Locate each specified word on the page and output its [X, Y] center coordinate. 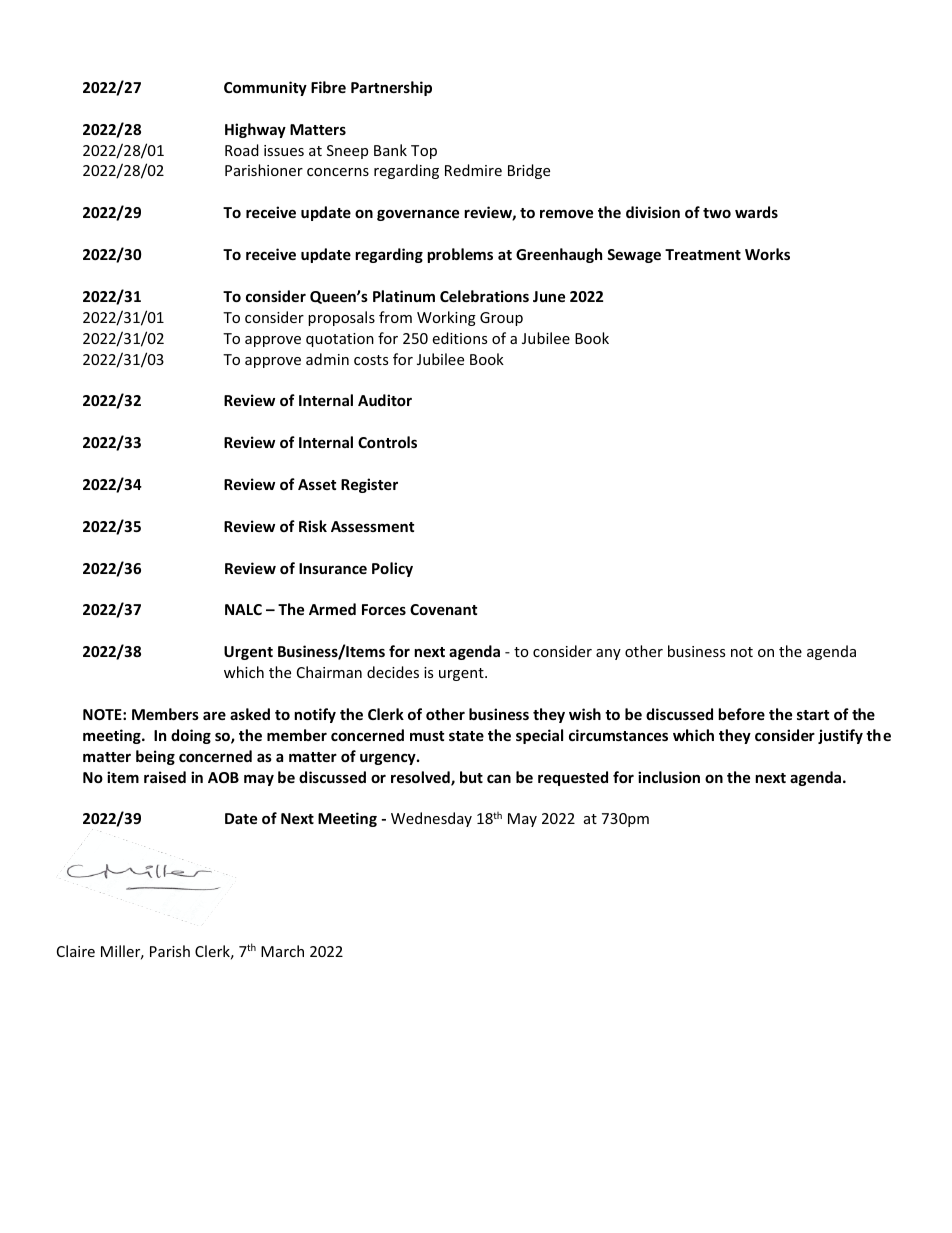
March [282, 951]
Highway [255, 130]
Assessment [372, 526]
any [608, 654]
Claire [76, 951]
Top [424, 152]
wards [756, 212]
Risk [313, 526]
